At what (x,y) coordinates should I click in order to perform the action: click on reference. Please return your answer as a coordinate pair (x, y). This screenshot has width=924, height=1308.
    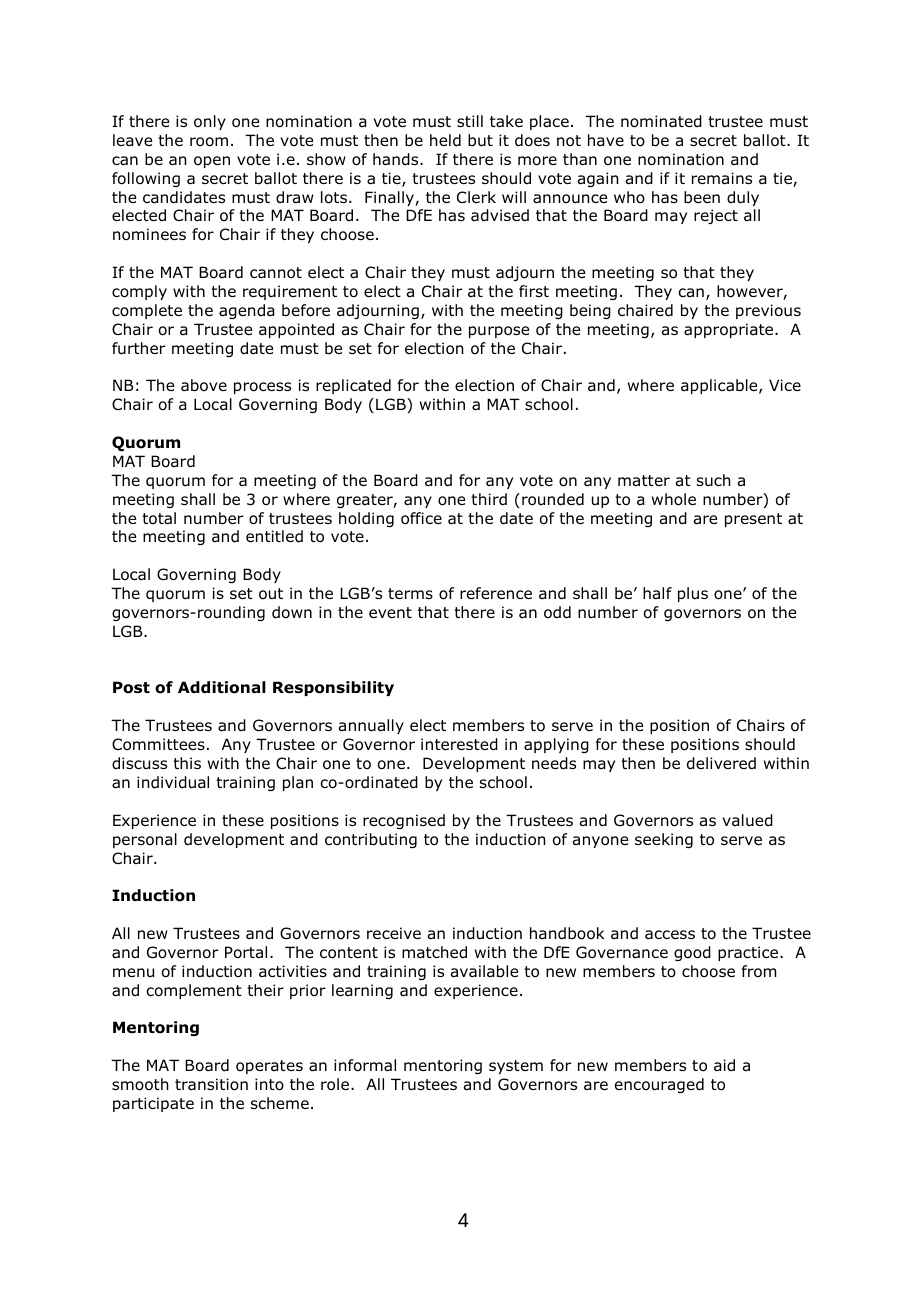
    Looking at the image, I should click on (496, 593).
